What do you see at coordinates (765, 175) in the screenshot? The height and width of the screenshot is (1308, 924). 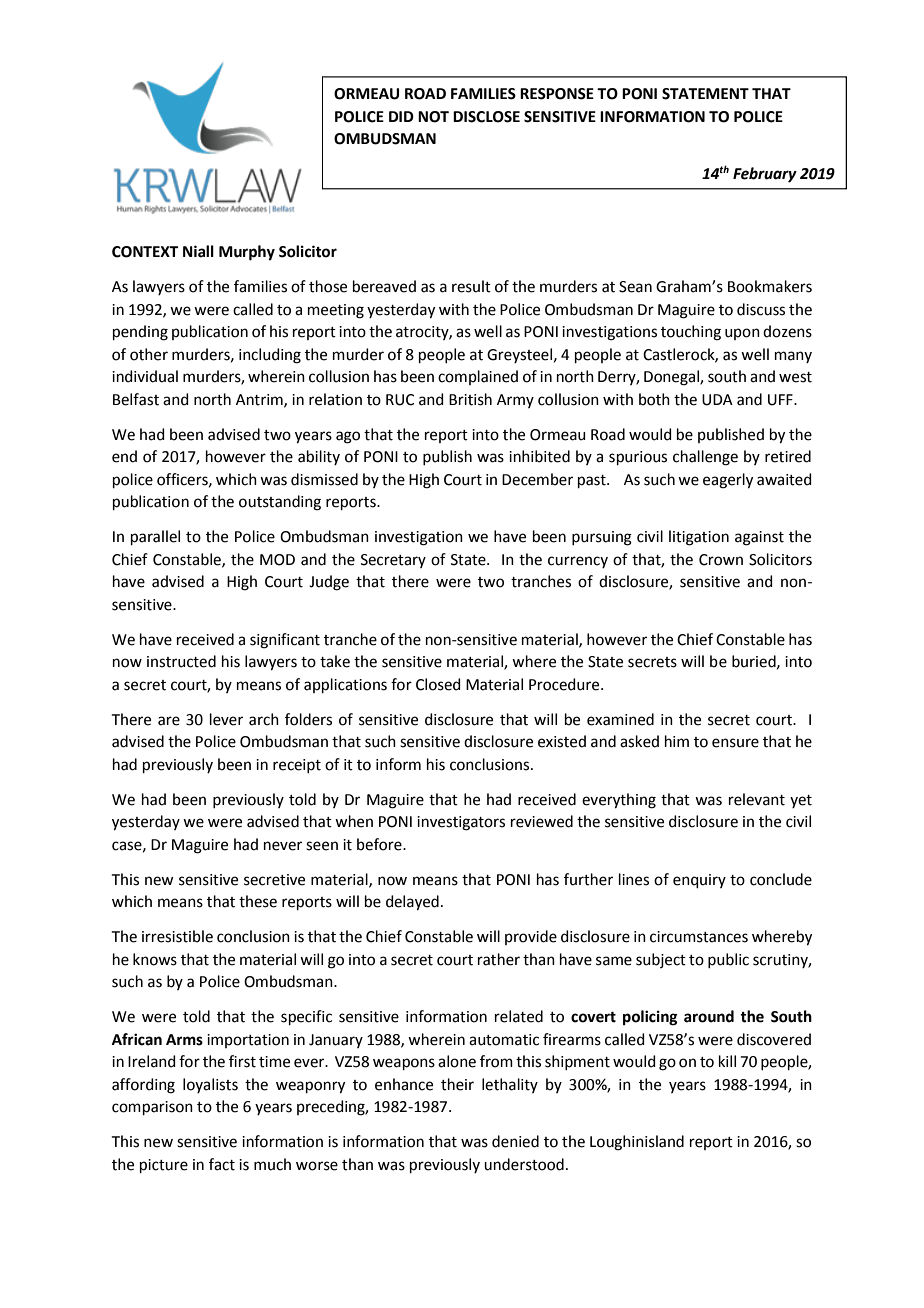 I see `February` at bounding box center [765, 175].
